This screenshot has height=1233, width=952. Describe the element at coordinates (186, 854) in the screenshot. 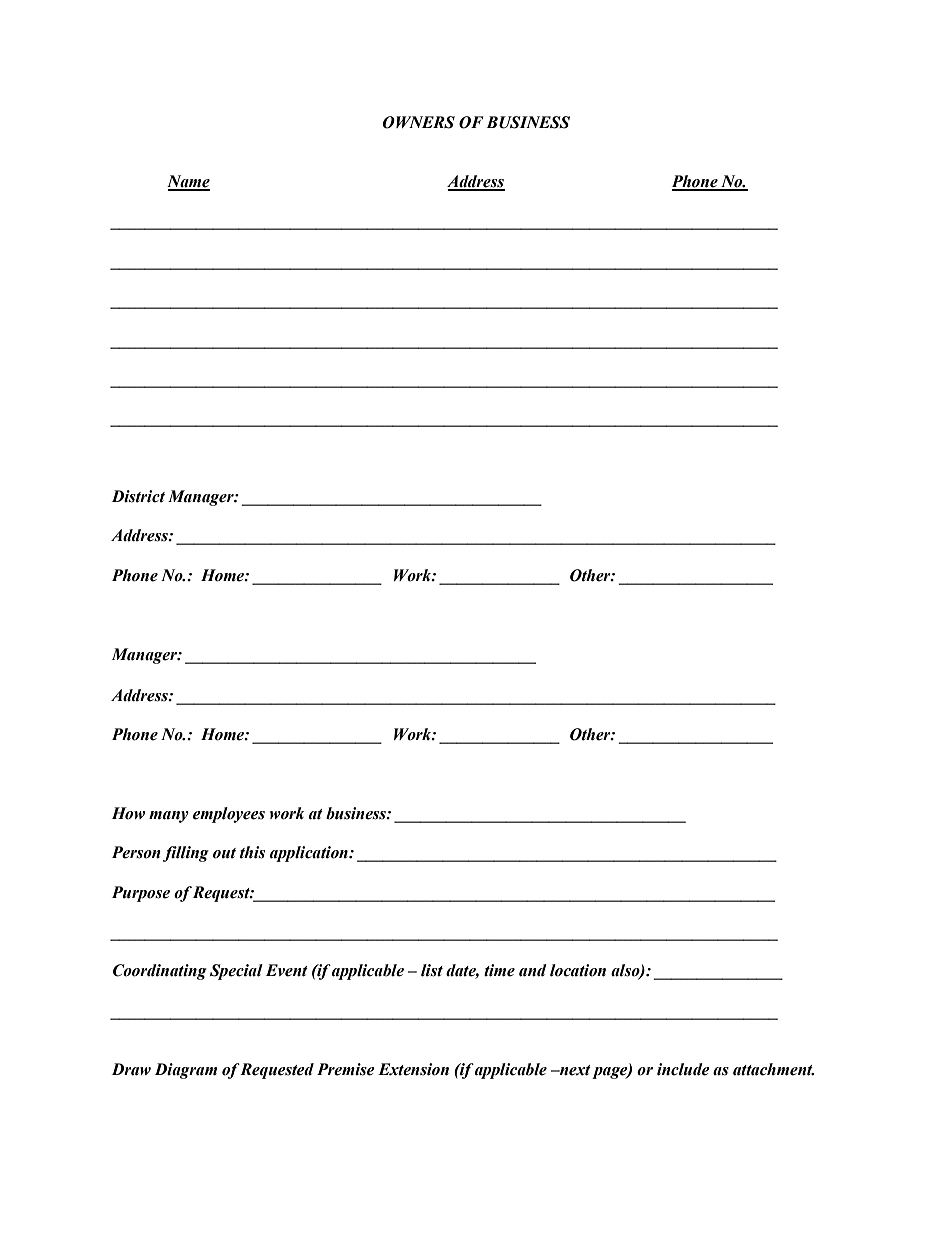

I see `filling` at that location.
